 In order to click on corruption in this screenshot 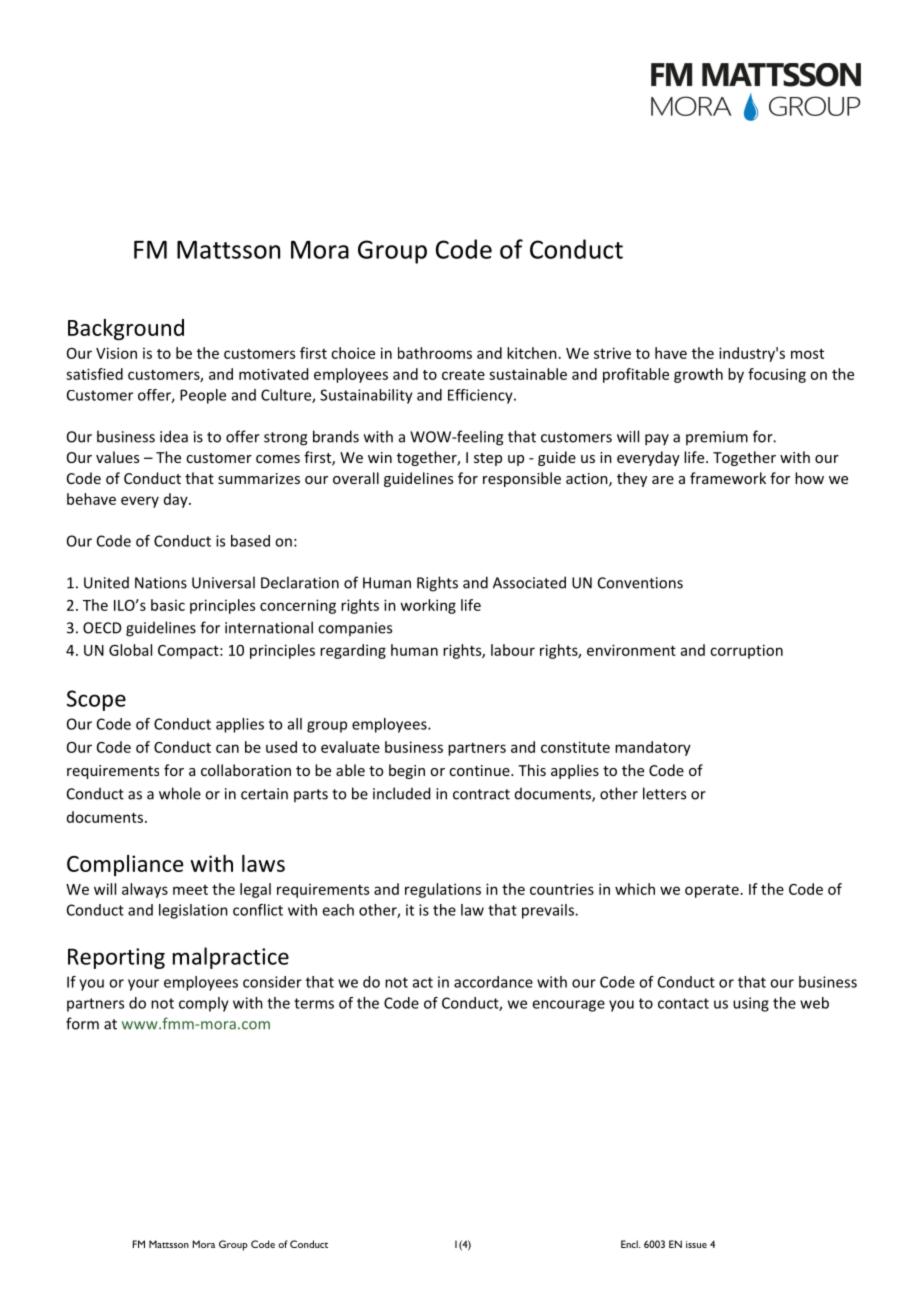, I will do `click(746, 651)`.
